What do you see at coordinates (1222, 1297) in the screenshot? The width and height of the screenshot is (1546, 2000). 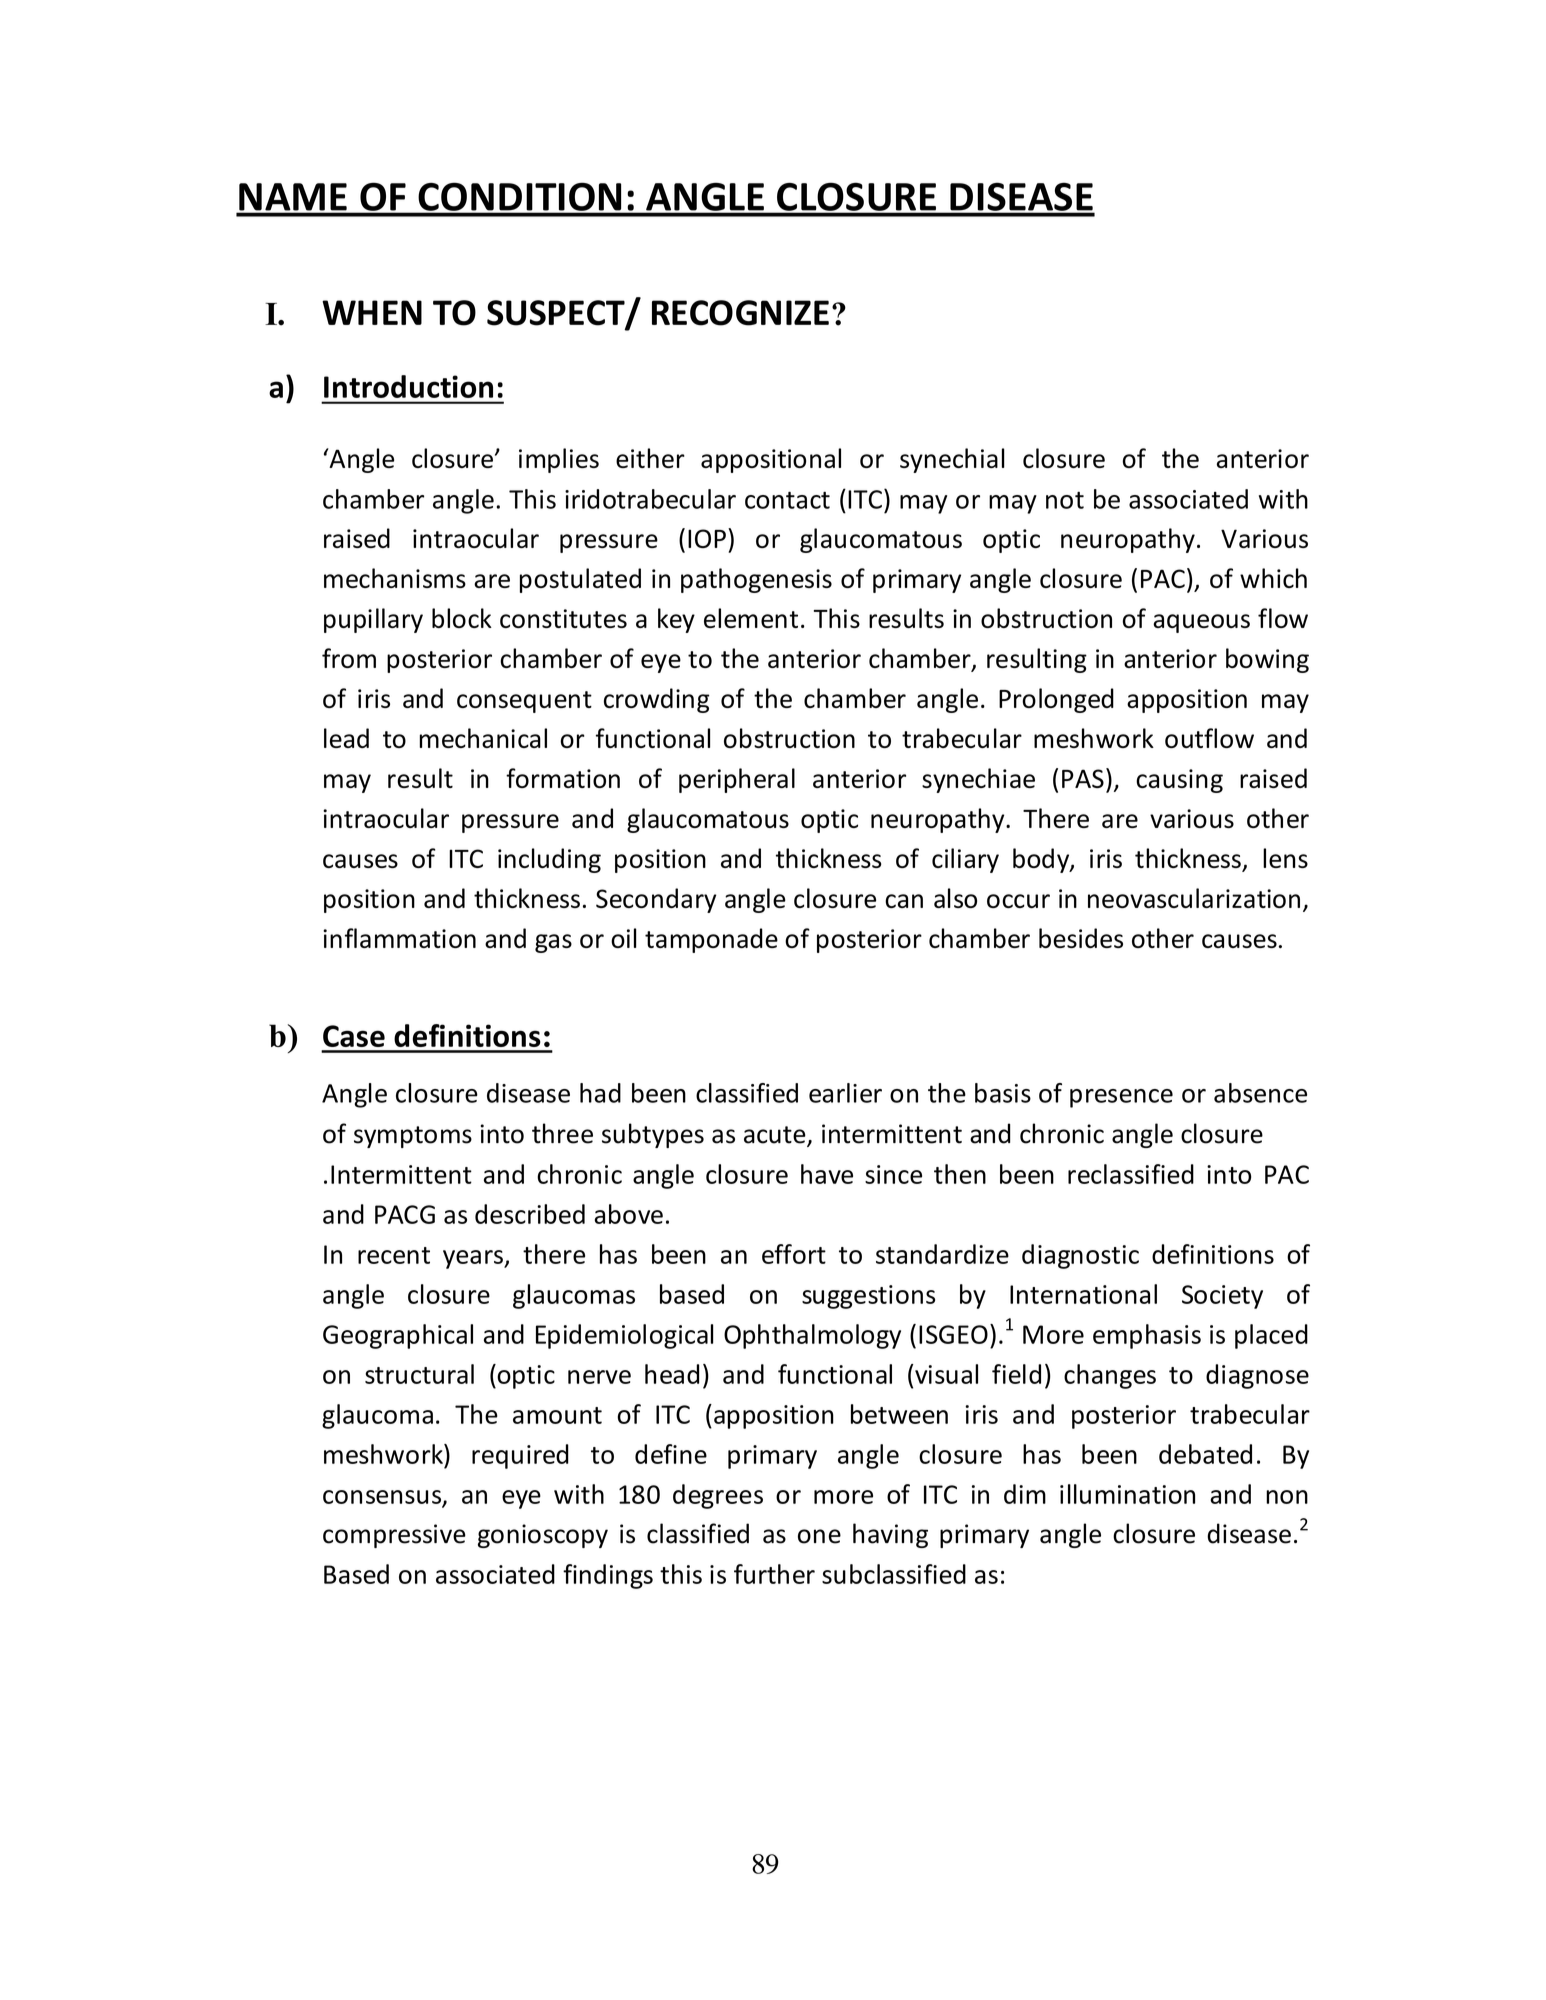 I see `Society` at bounding box center [1222, 1297].
